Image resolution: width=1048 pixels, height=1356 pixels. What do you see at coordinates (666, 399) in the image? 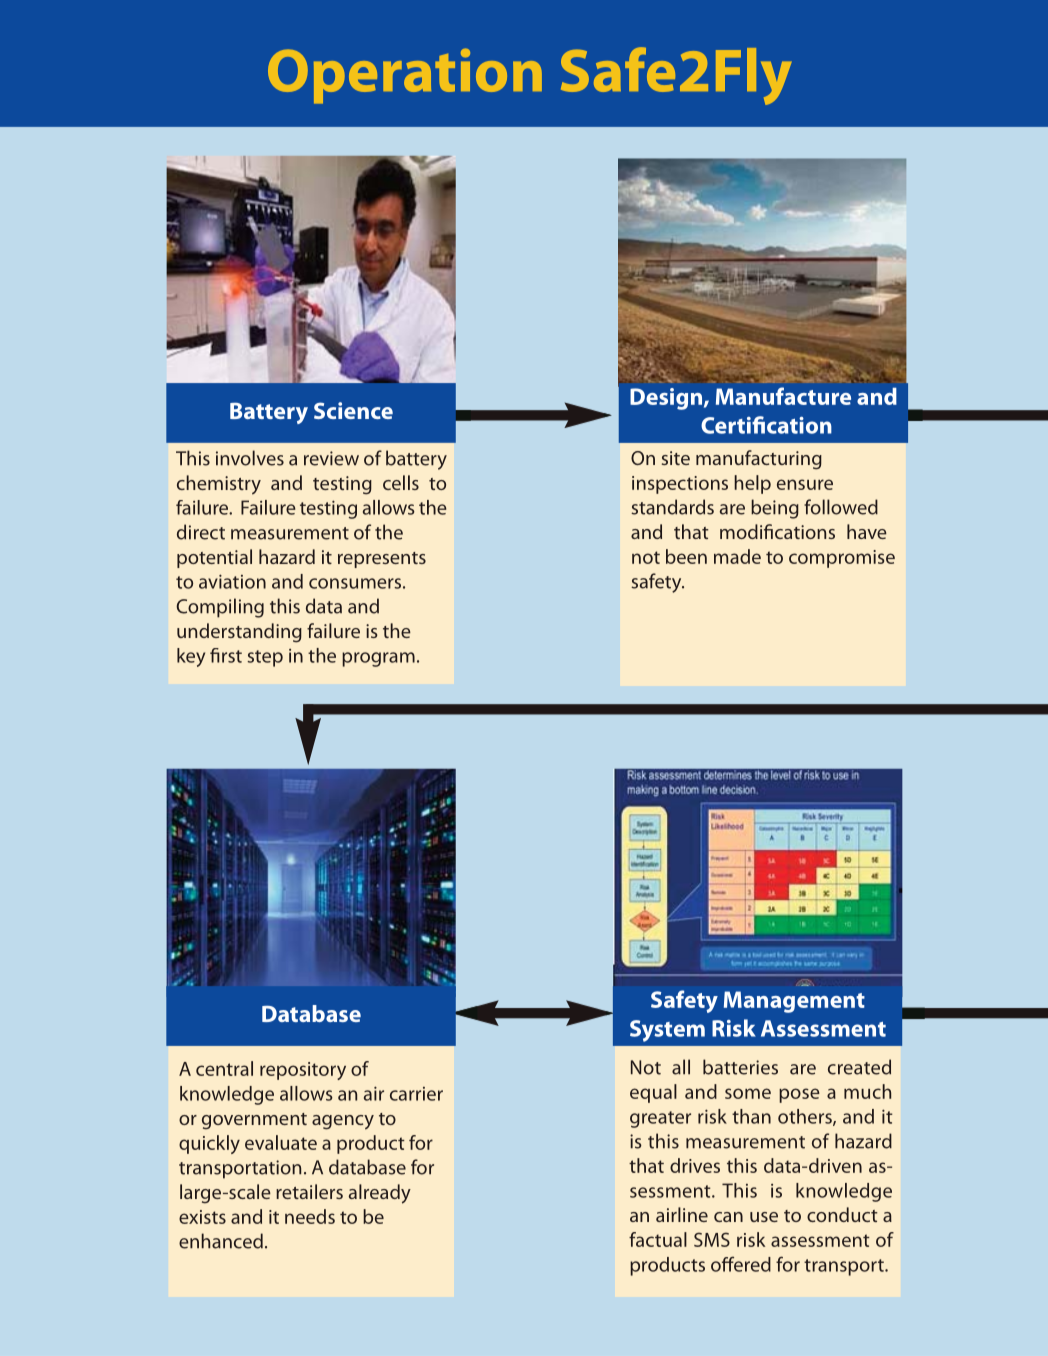
I see `Design` at bounding box center [666, 399].
